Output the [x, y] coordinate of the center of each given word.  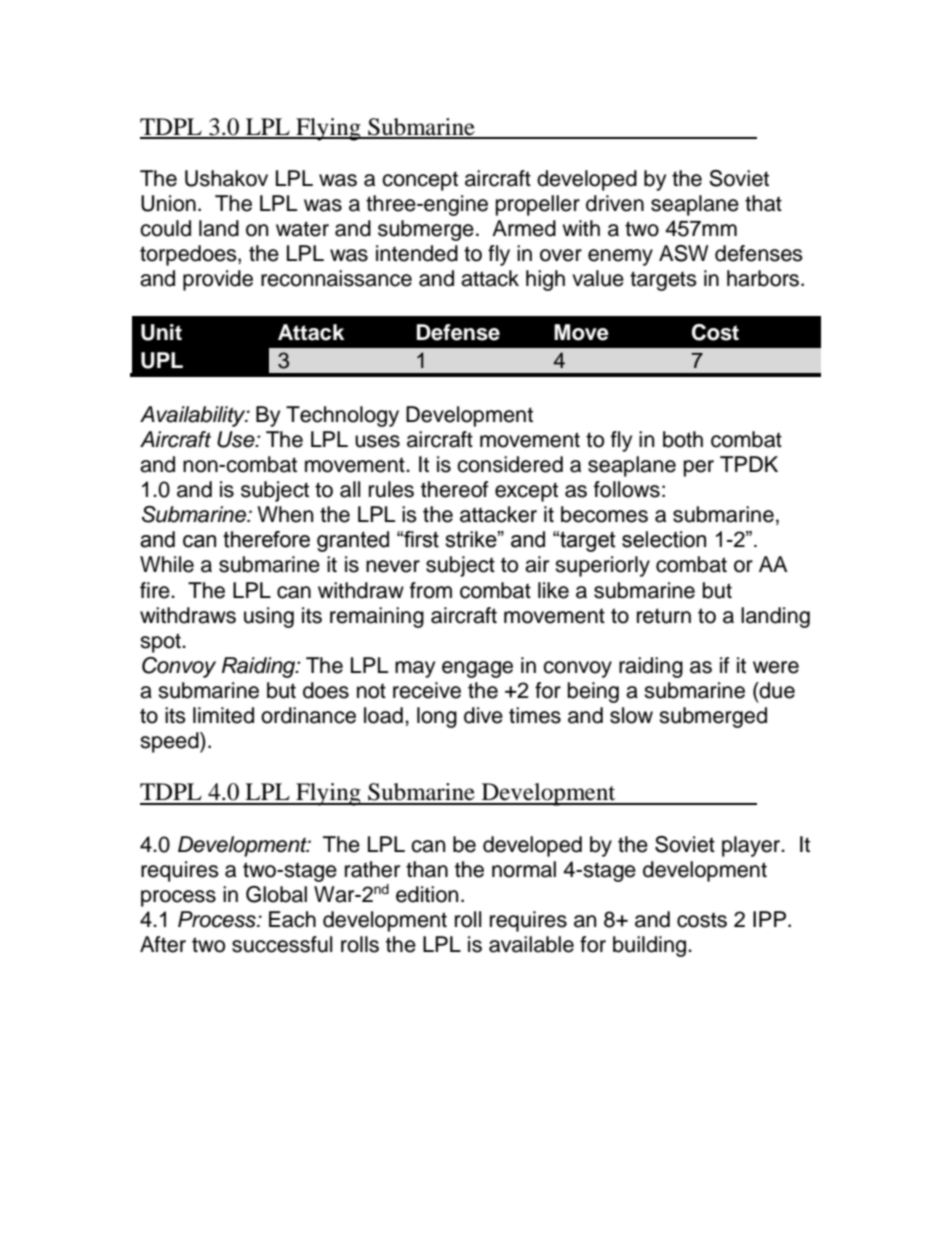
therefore [266, 539]
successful [282, 944]
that [763, 203]
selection [664, 539]
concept [420, 181]
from [431, 590]
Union [168, 203]
